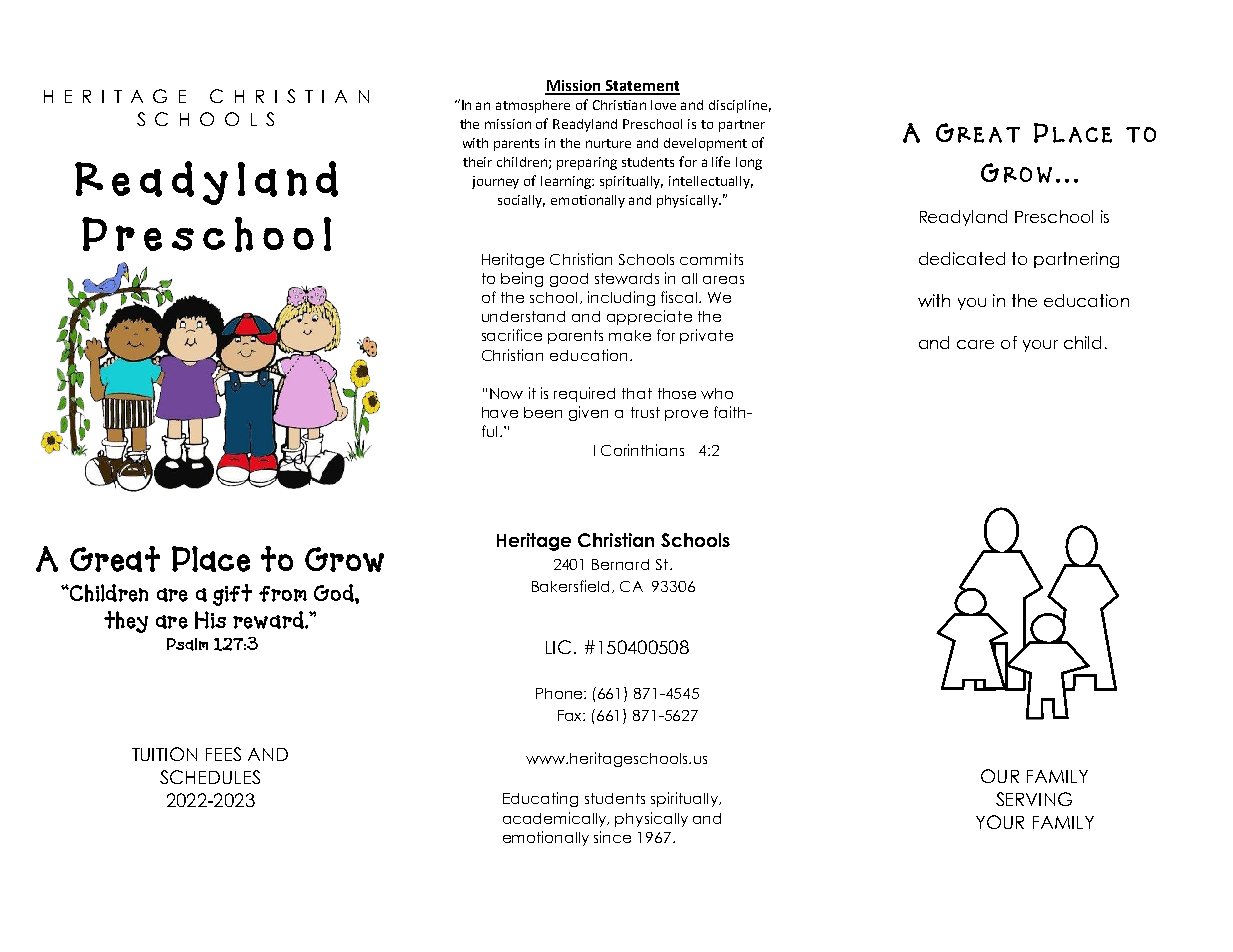 This screenshot has height=952, width=1233. I want to click on care, so click(975, 344).
